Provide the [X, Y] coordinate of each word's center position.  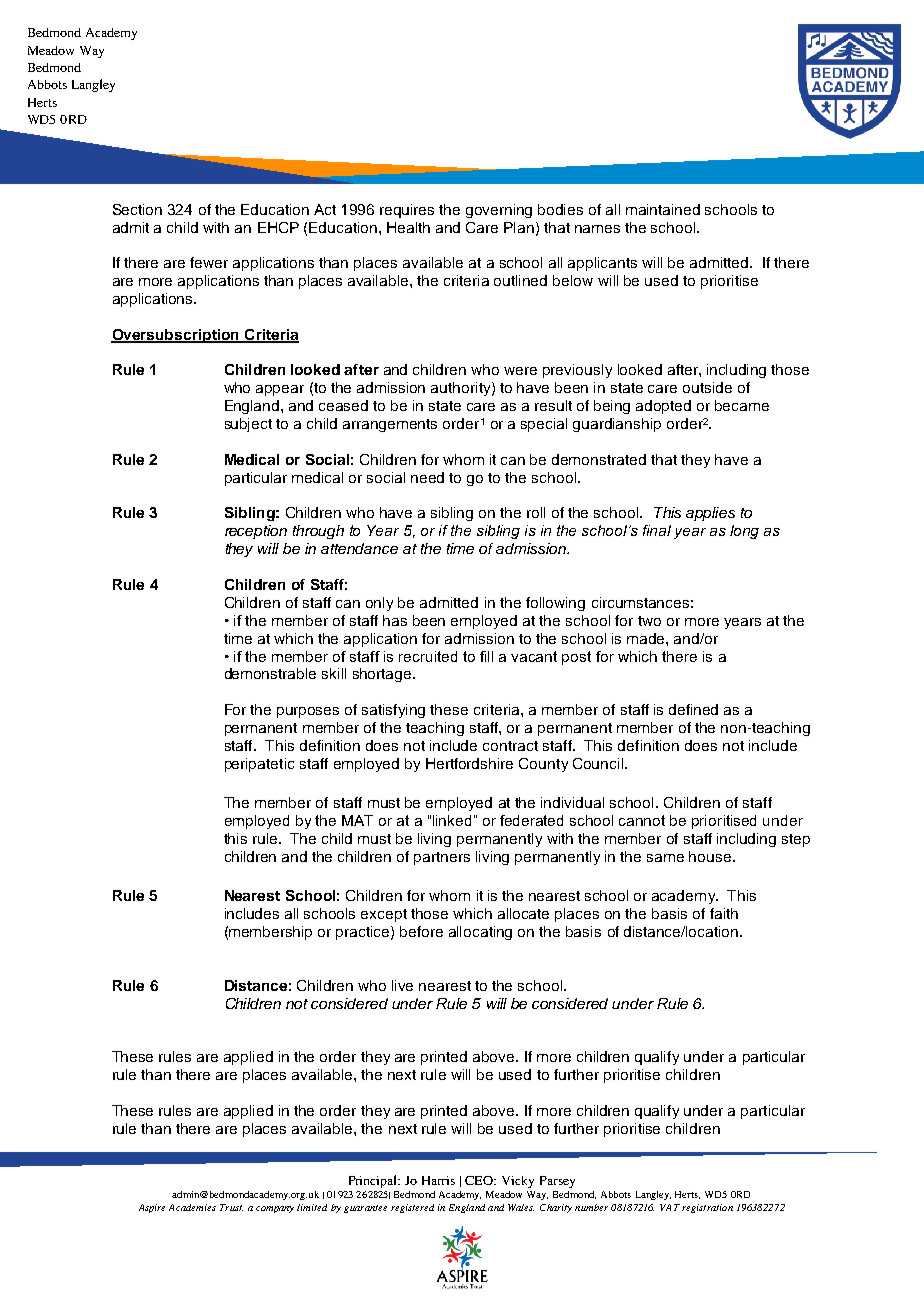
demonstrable [270, 673]
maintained [663, 209]
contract [510, 746]
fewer [209, 262]
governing [499, 211]
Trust [231, 1207]
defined [693, 709]
